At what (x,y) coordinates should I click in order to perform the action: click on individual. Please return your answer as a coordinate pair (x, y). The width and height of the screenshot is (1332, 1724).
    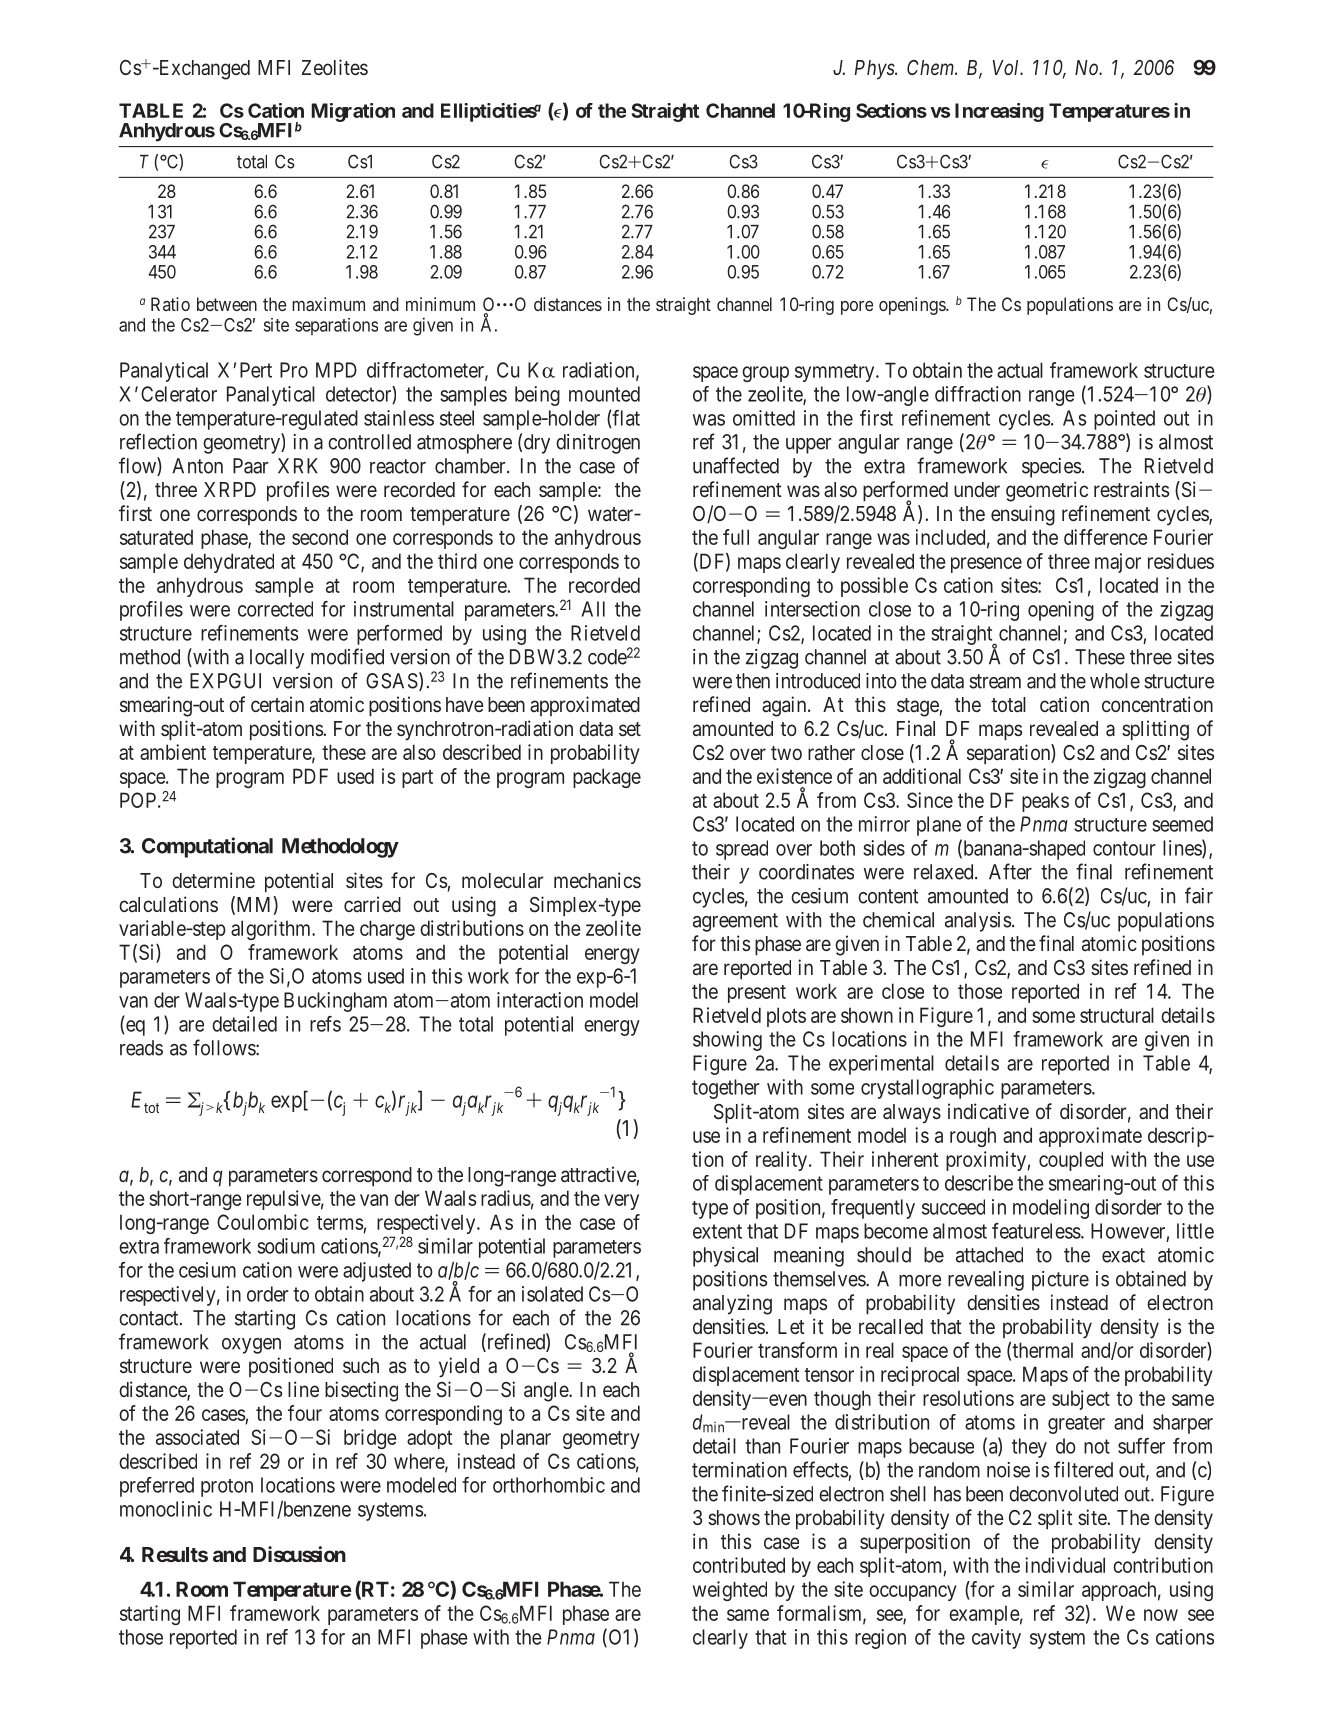
    Looking at the image, I should click on (1065, 1565).
